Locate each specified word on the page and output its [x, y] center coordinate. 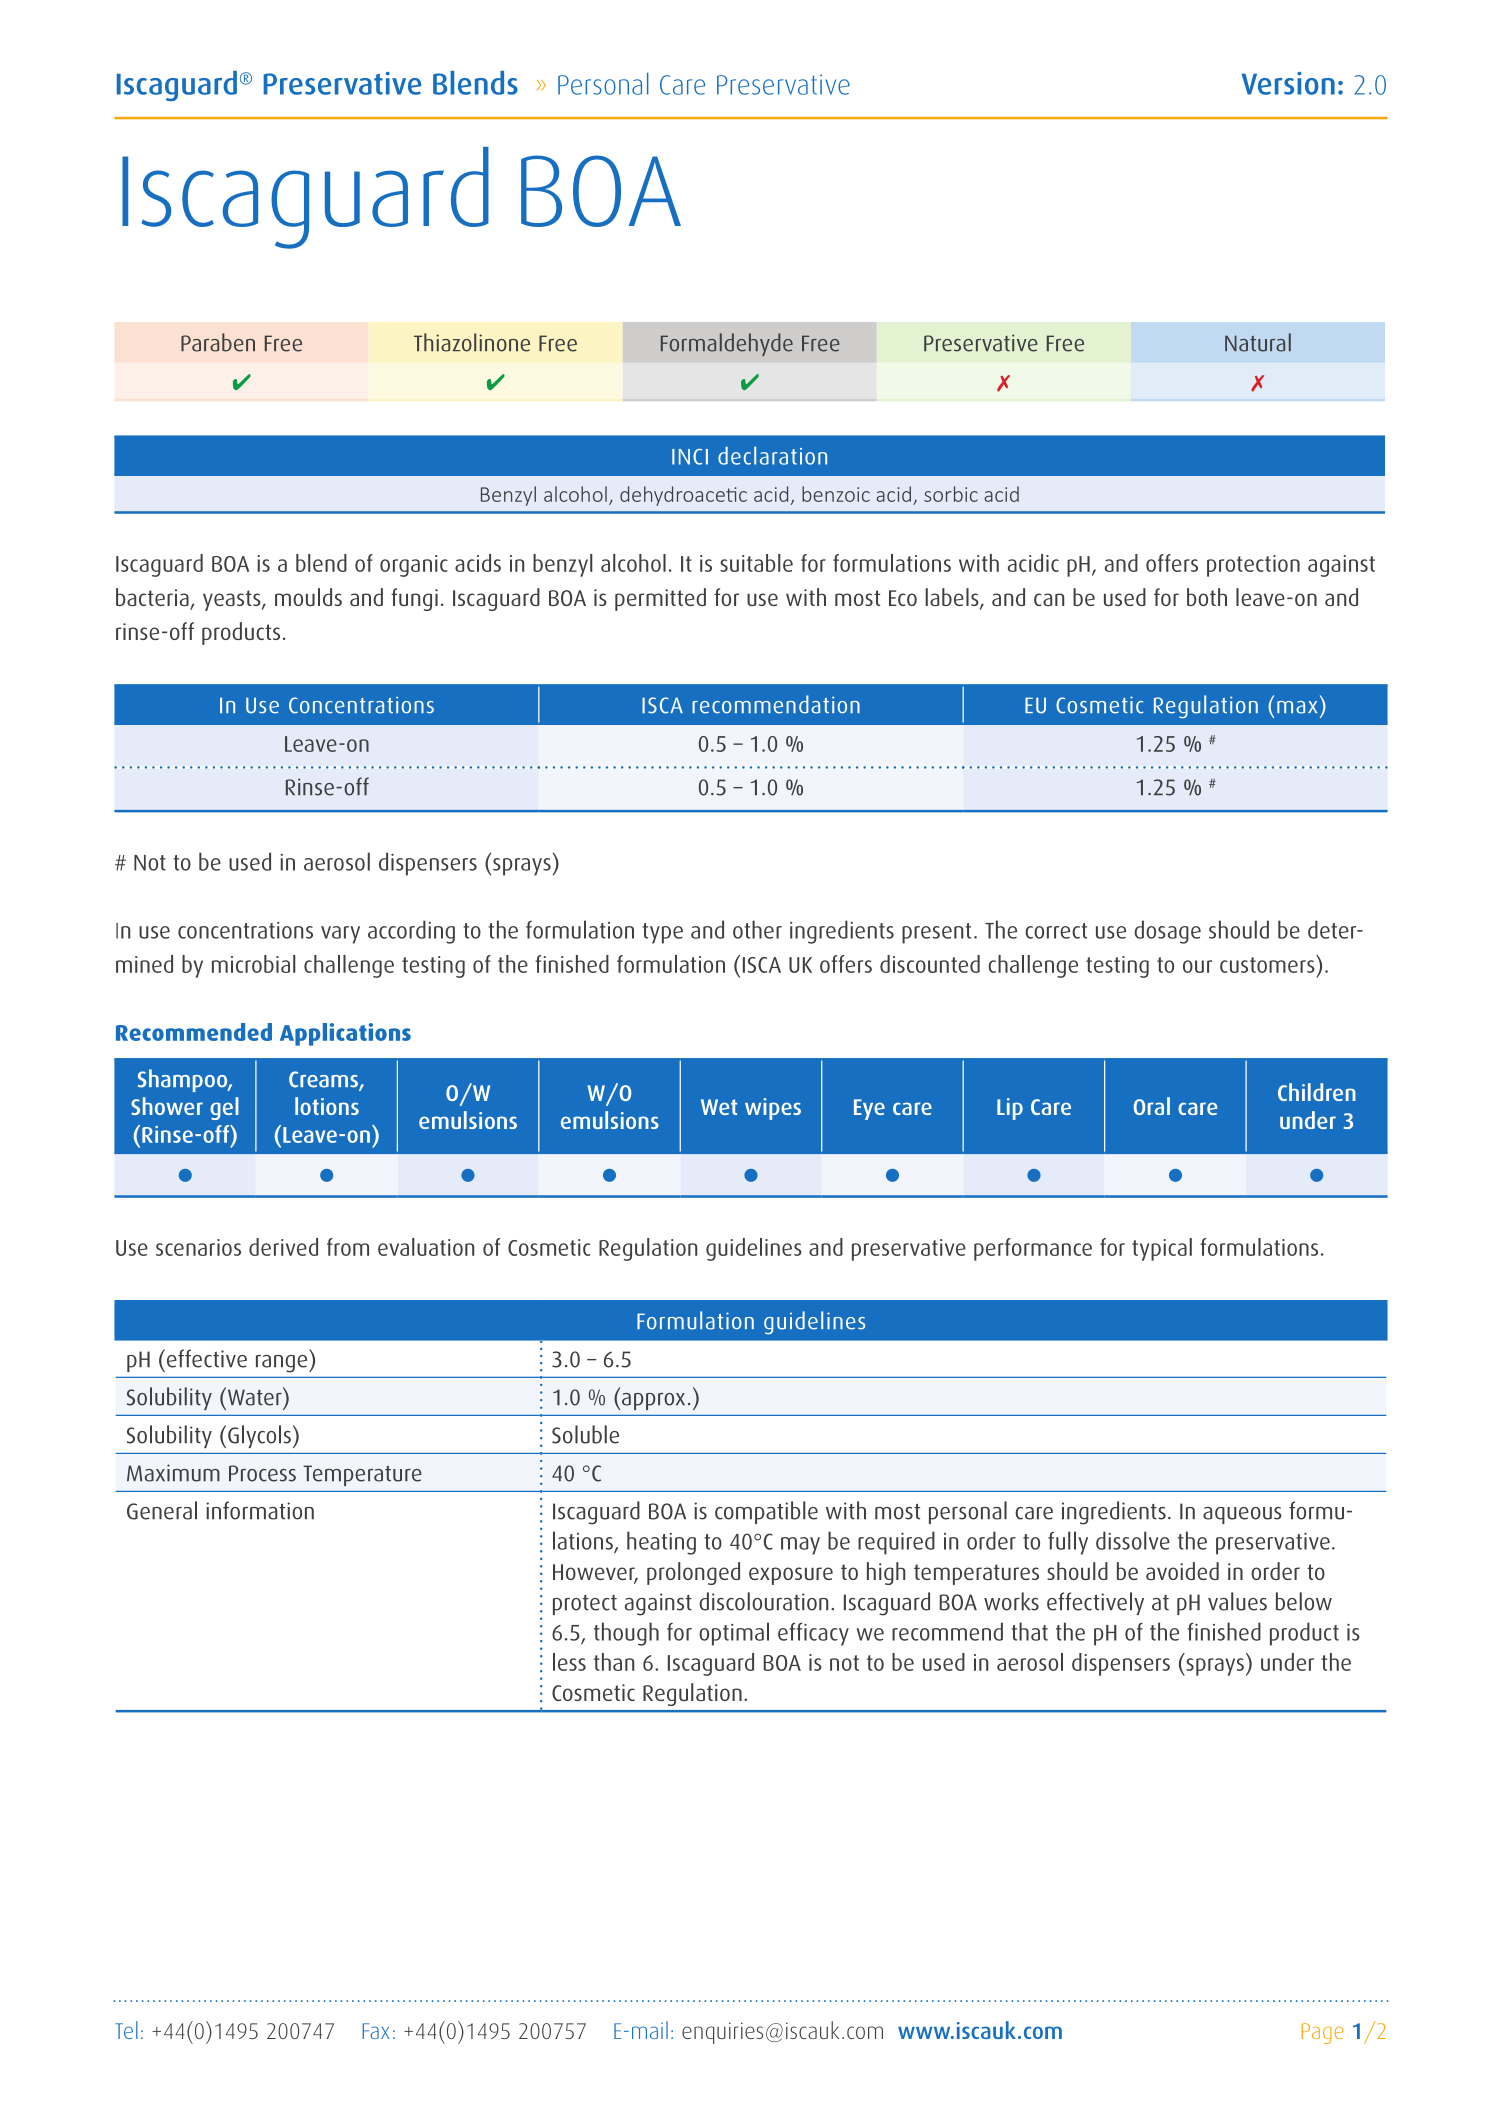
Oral [1151, 1106]
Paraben [218, 342]
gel [224, 1108]
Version [1288, 83]
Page [1322, 2033]
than [614, 1662]
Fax [376, 2031]
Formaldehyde [727, 344]
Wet [719, 1107]
